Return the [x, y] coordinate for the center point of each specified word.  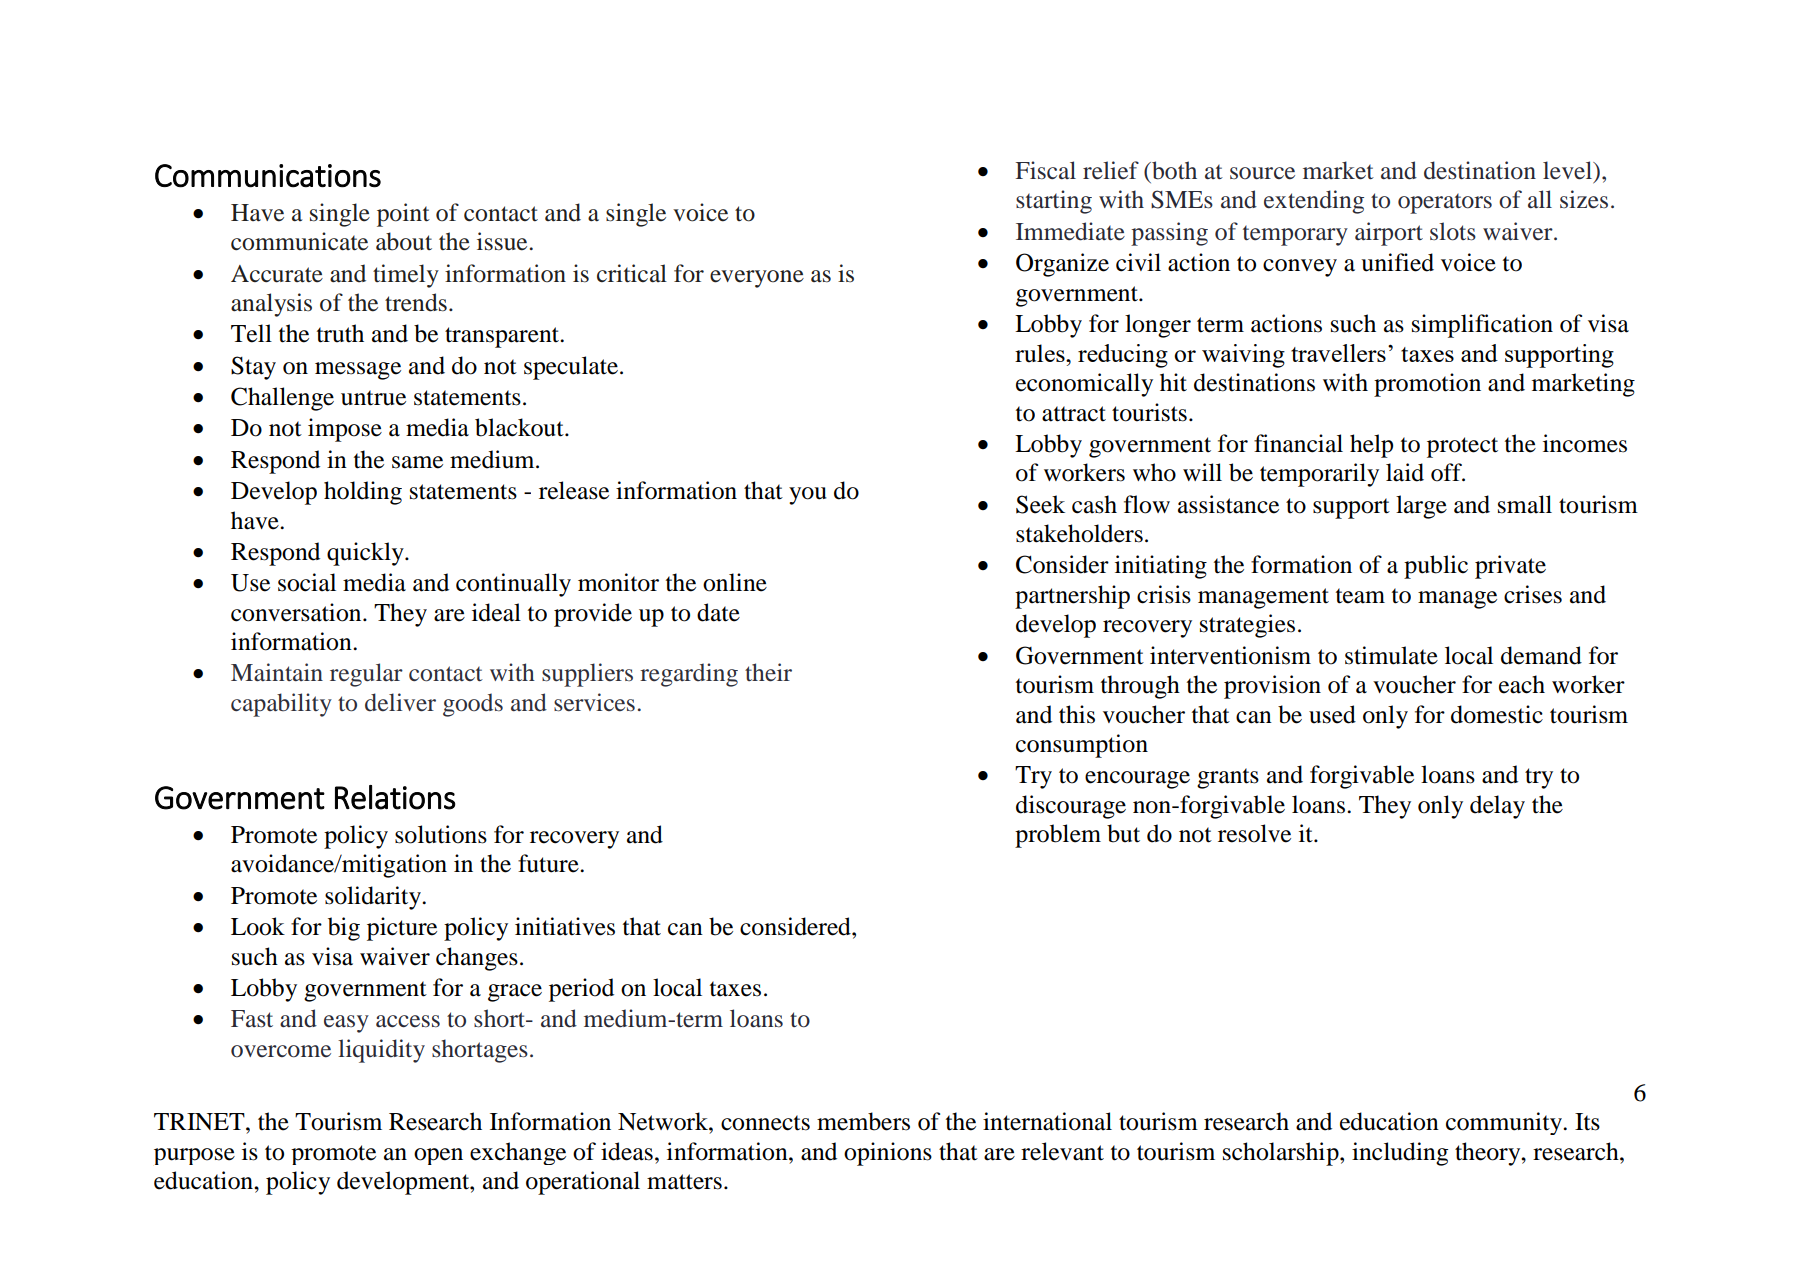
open [438, 1156]
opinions [888, 1154]
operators [1445, 204]
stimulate [1391, 655]
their [768, 672]
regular [366, 675]
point [403, 215]
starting [1054, 202]
